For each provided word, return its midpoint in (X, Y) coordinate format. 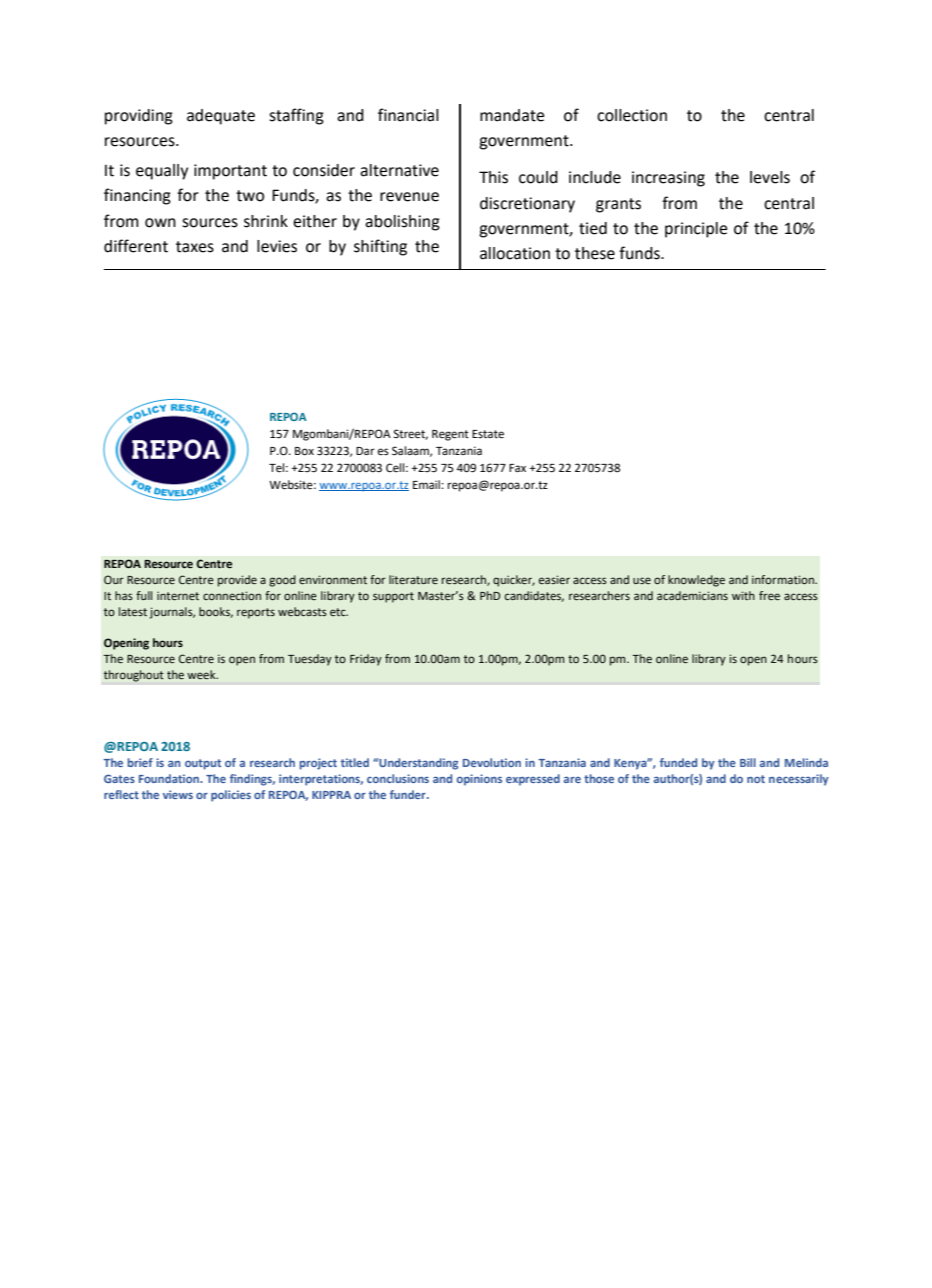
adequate (221, 117)
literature (413, 579)
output (203, 764)
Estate (488, 434)
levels (770, 177)
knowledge (696, 581)
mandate (512, 115)
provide (237, 581)
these (595, 253)
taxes (195, 247)
